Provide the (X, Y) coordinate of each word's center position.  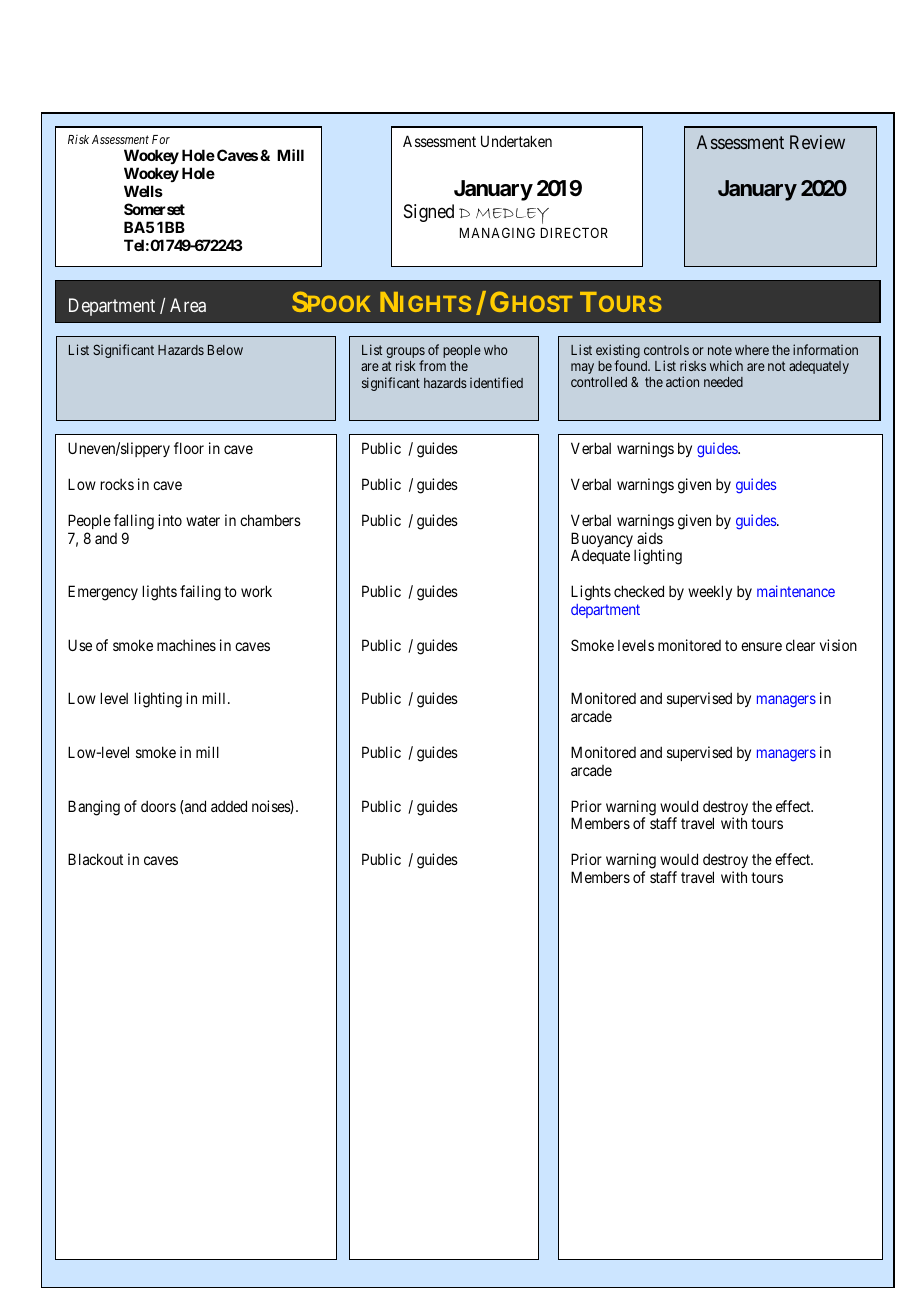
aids (650, 538)
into (170, 520)
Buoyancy (602, 541)
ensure (761, 646)
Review (817, 142)
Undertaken (516, 141)
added (229, 806)
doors (158, 806)
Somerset (154, 209)
